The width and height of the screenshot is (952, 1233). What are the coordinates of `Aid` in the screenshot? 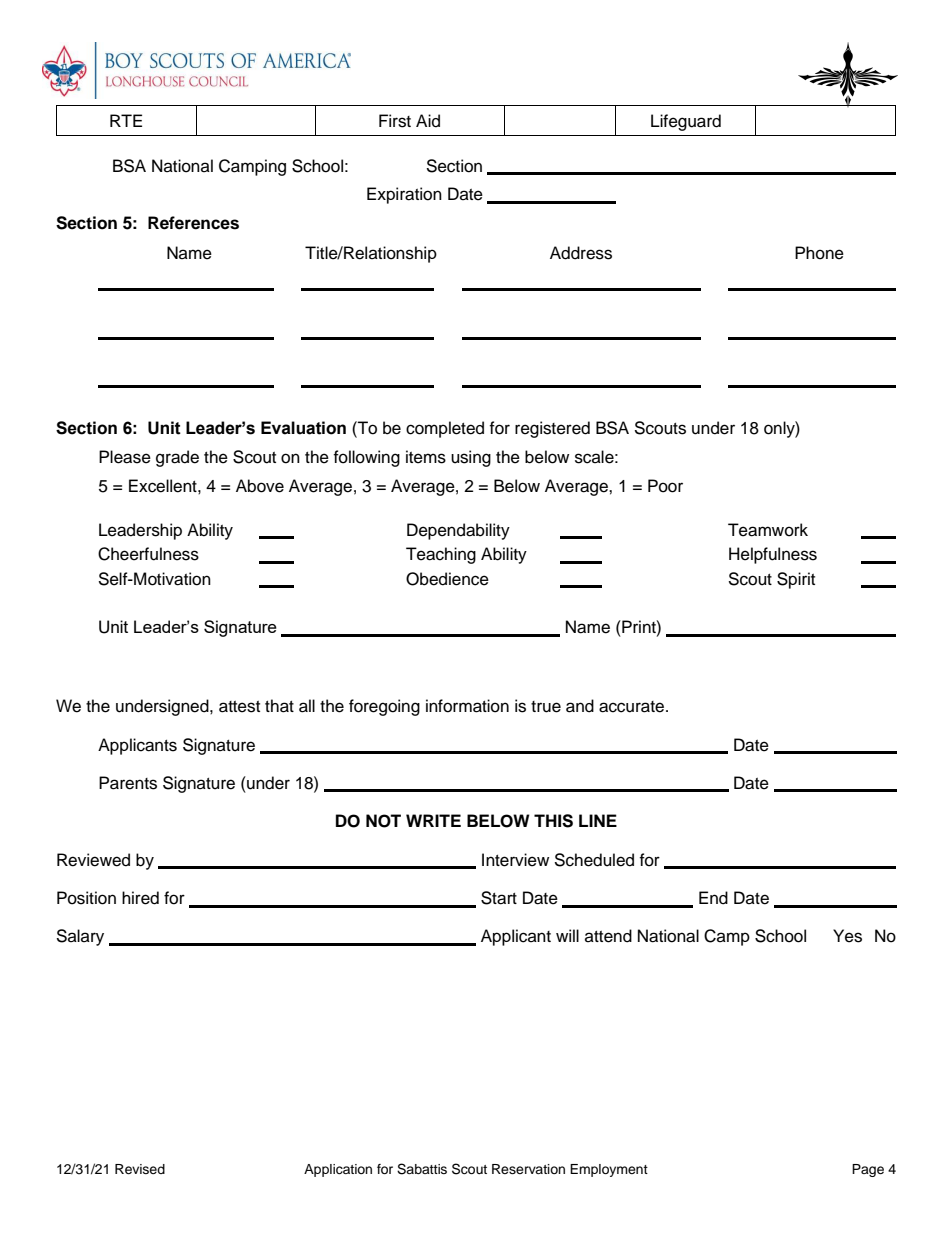 It's located at (428, 121).
